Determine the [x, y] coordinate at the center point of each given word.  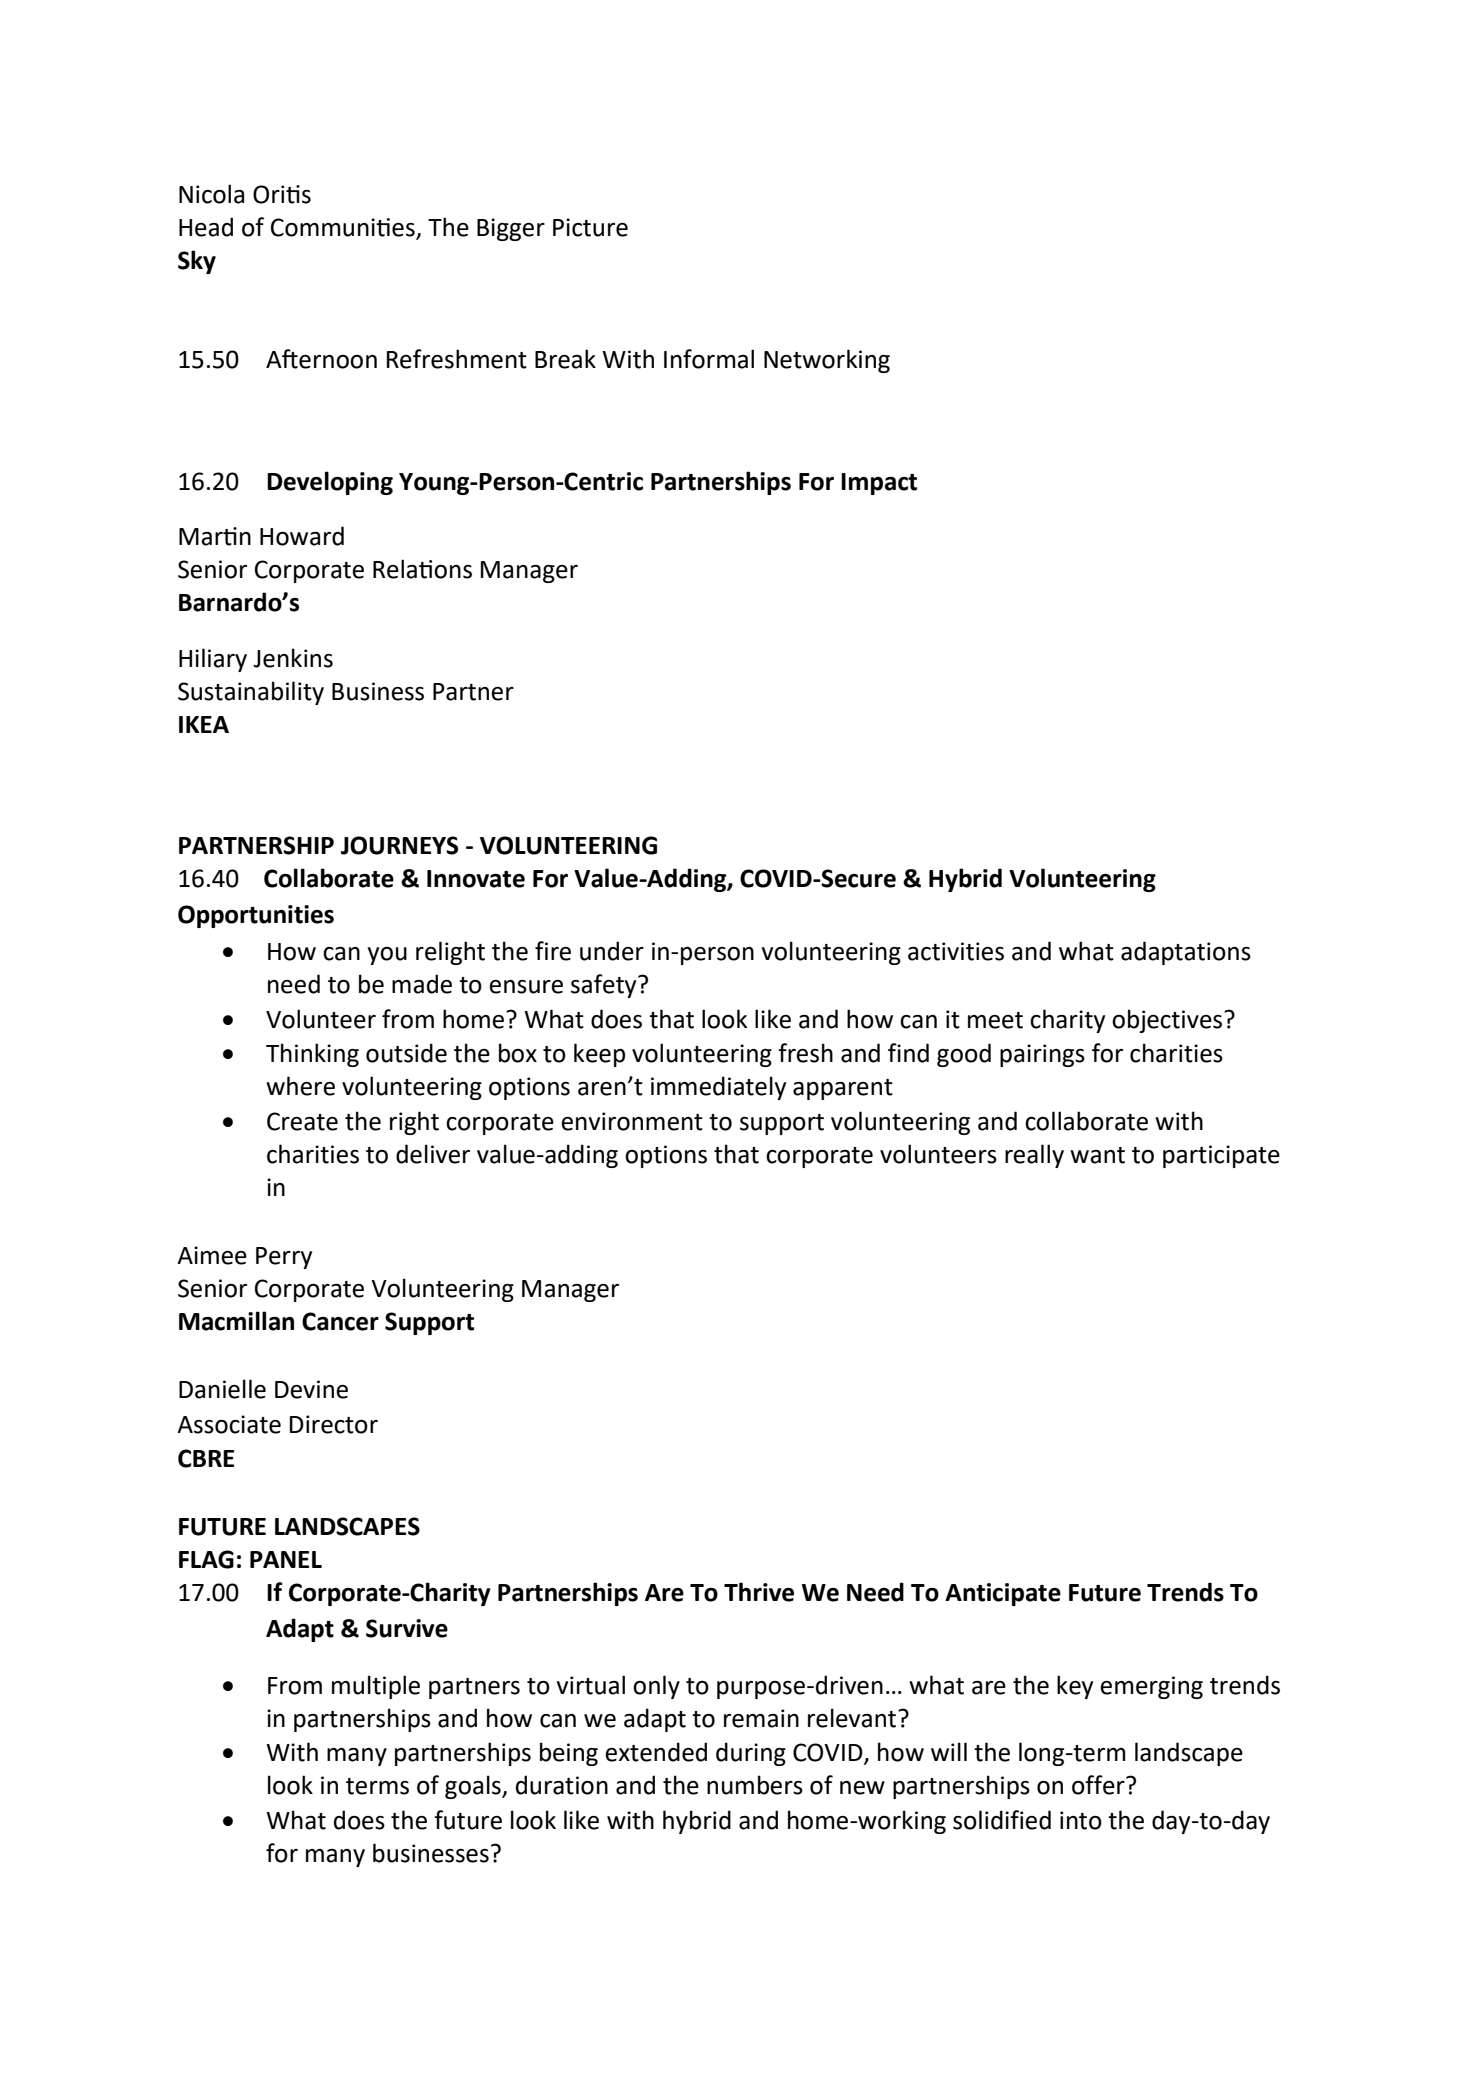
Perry [284, 1258]
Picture [590, 227]
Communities [344, 228]
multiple [376, 1687]
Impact [879, 484]
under [612, 951]
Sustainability [251, 693]
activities [956, 951]
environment [632, 1121]
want [1097, 1155]
